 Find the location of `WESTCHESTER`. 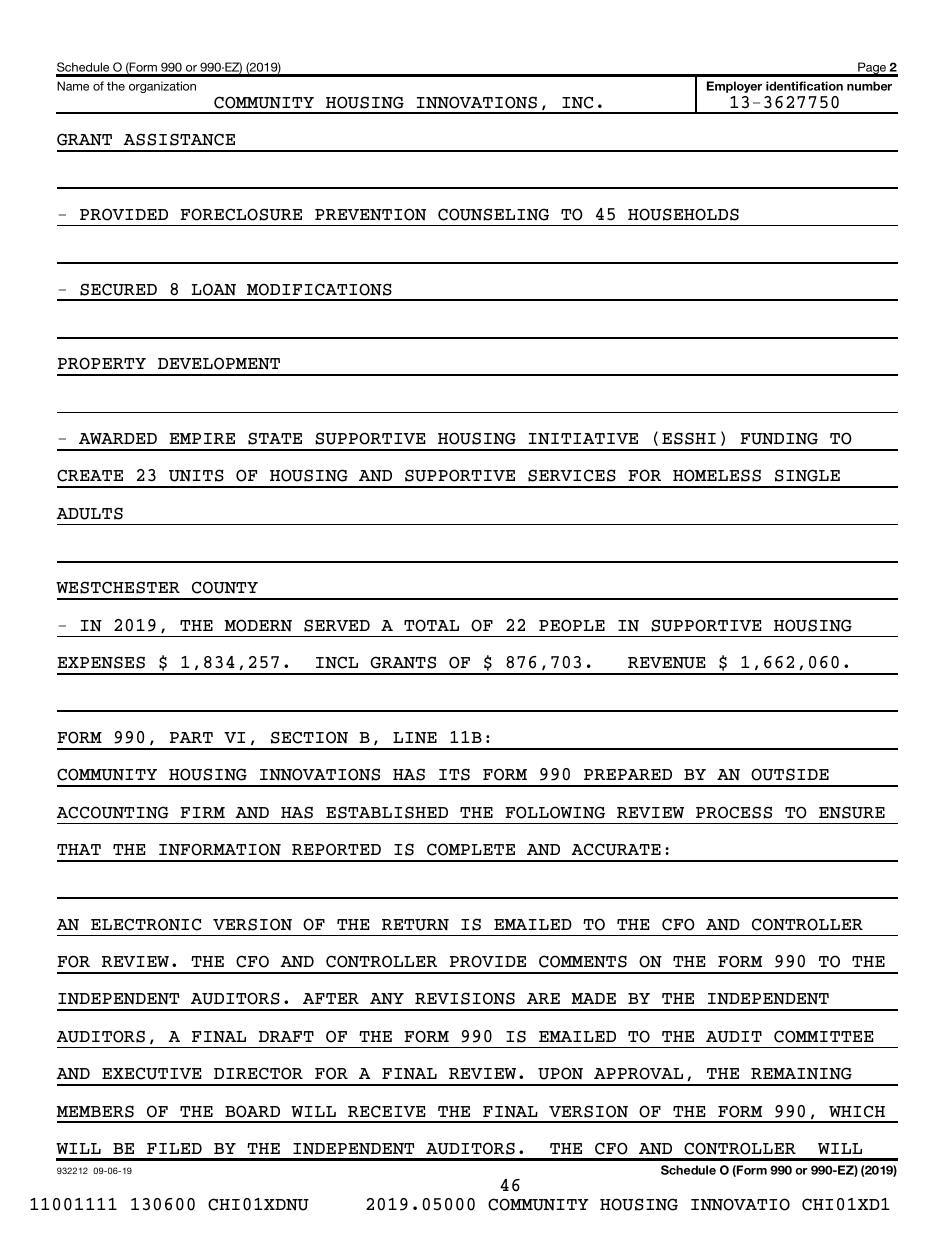

WESTCHESTER is located at coordinates (118, 587).
